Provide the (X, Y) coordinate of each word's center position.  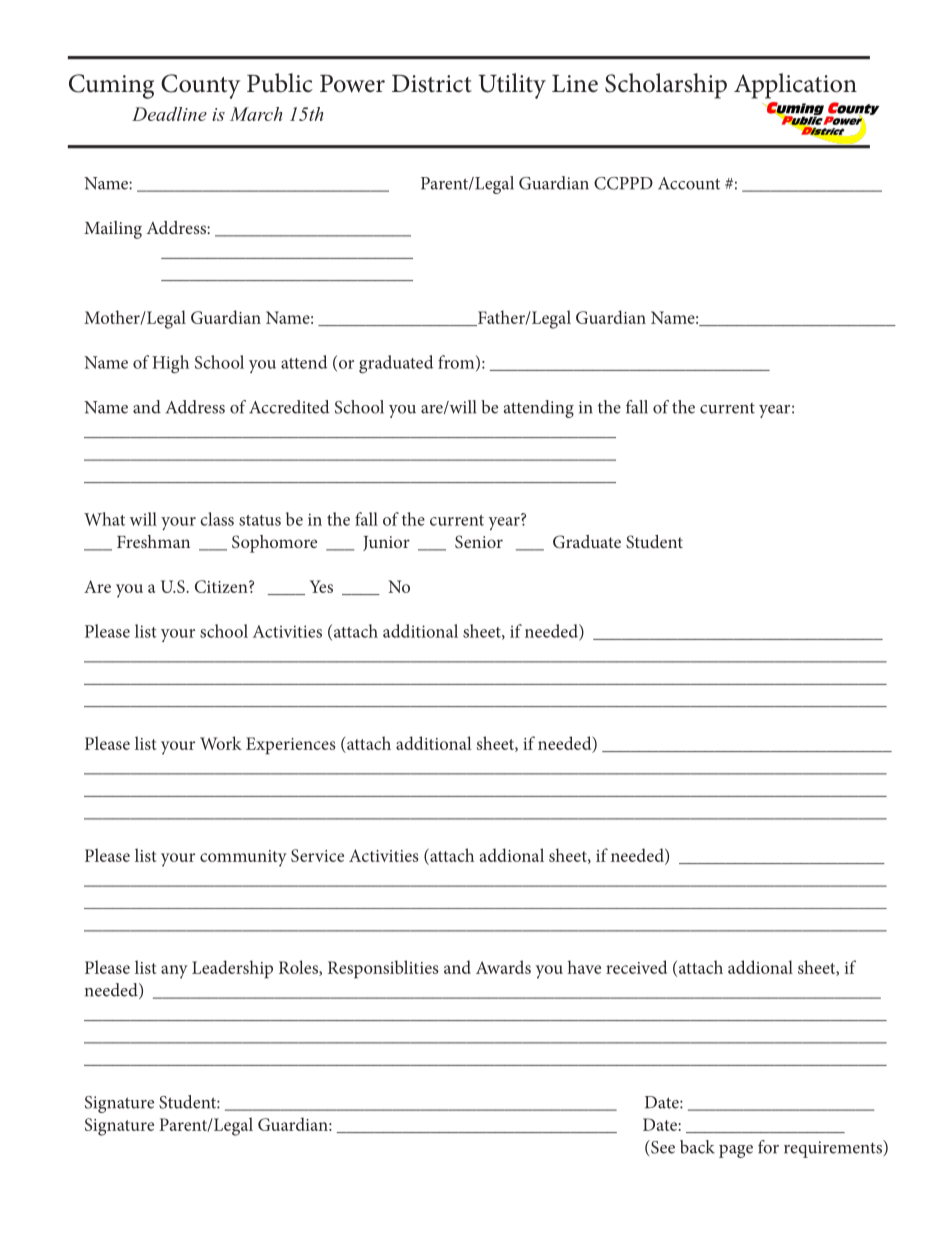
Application (795, 86)
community (243, 858)
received (636, 967)
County (201, 86)
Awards (503, 967)
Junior (386, 543)
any (174, 972)
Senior (479, 542)
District (432, 84)
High (170, 364)
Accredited (289, 407)
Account (689, 183)
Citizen (222, 586)
